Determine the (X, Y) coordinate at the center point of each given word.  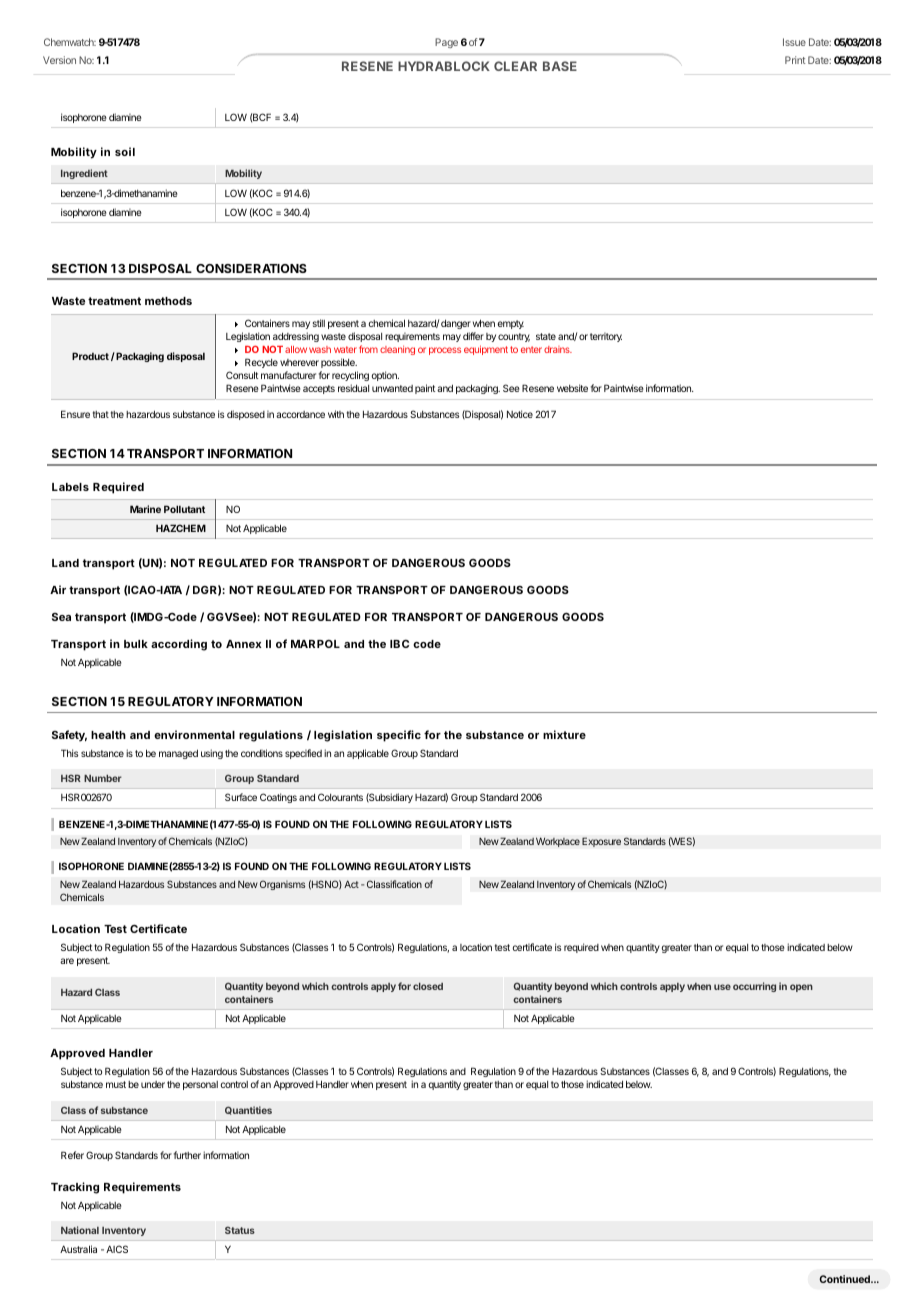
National (80, 1230)
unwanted (392, 388)
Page (446, 43)
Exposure (601, 842)
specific (399, 736)
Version (59, 60)
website (572, 388)
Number (103, 778)
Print (795, 60)
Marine (145, 509)
